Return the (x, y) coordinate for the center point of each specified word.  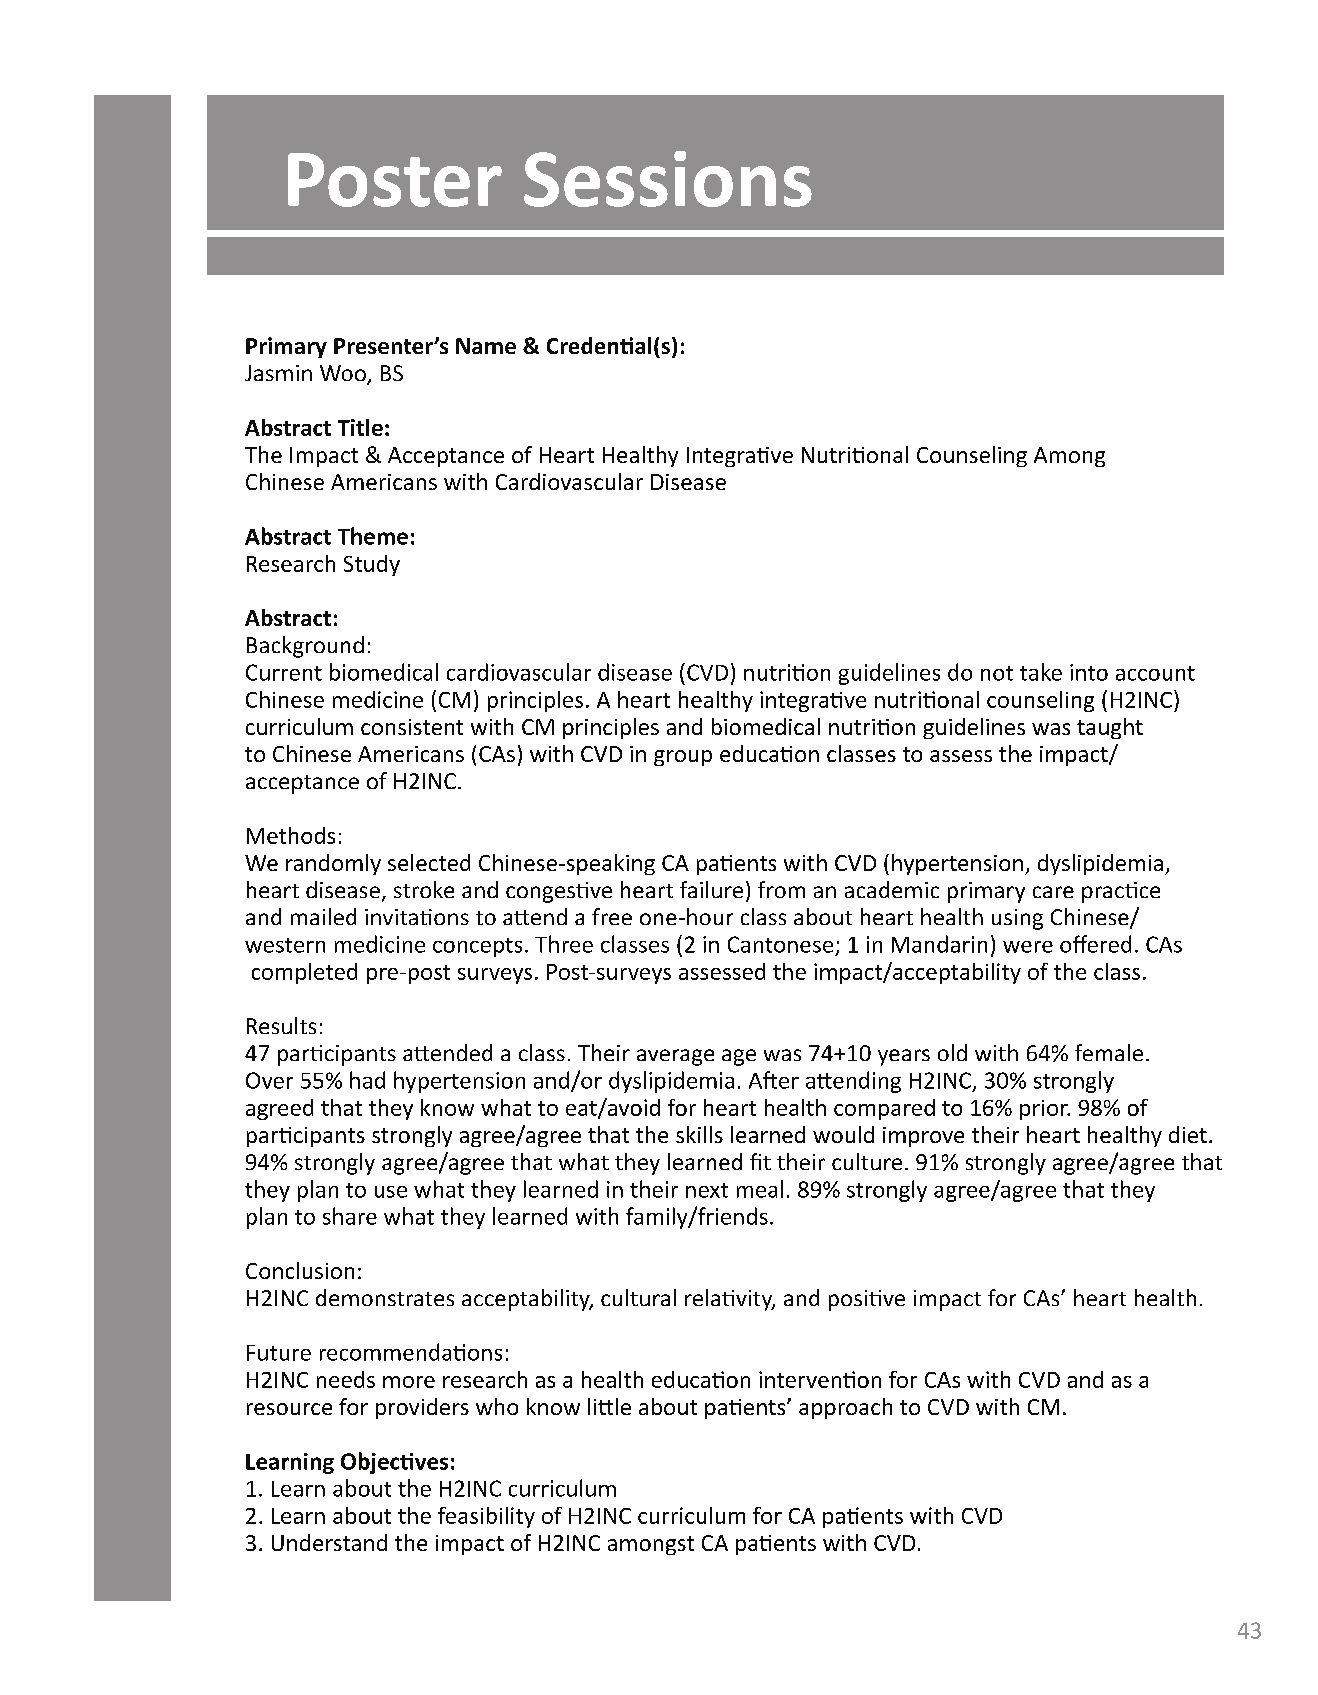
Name (486, 346)
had (367, 1080)
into (1089, 672)
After (774, 1080)
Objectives (394, 1463)
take (1041, 672)
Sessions (668, 179)
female (1109, 1052)
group (683, 758)
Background (305, 647)
